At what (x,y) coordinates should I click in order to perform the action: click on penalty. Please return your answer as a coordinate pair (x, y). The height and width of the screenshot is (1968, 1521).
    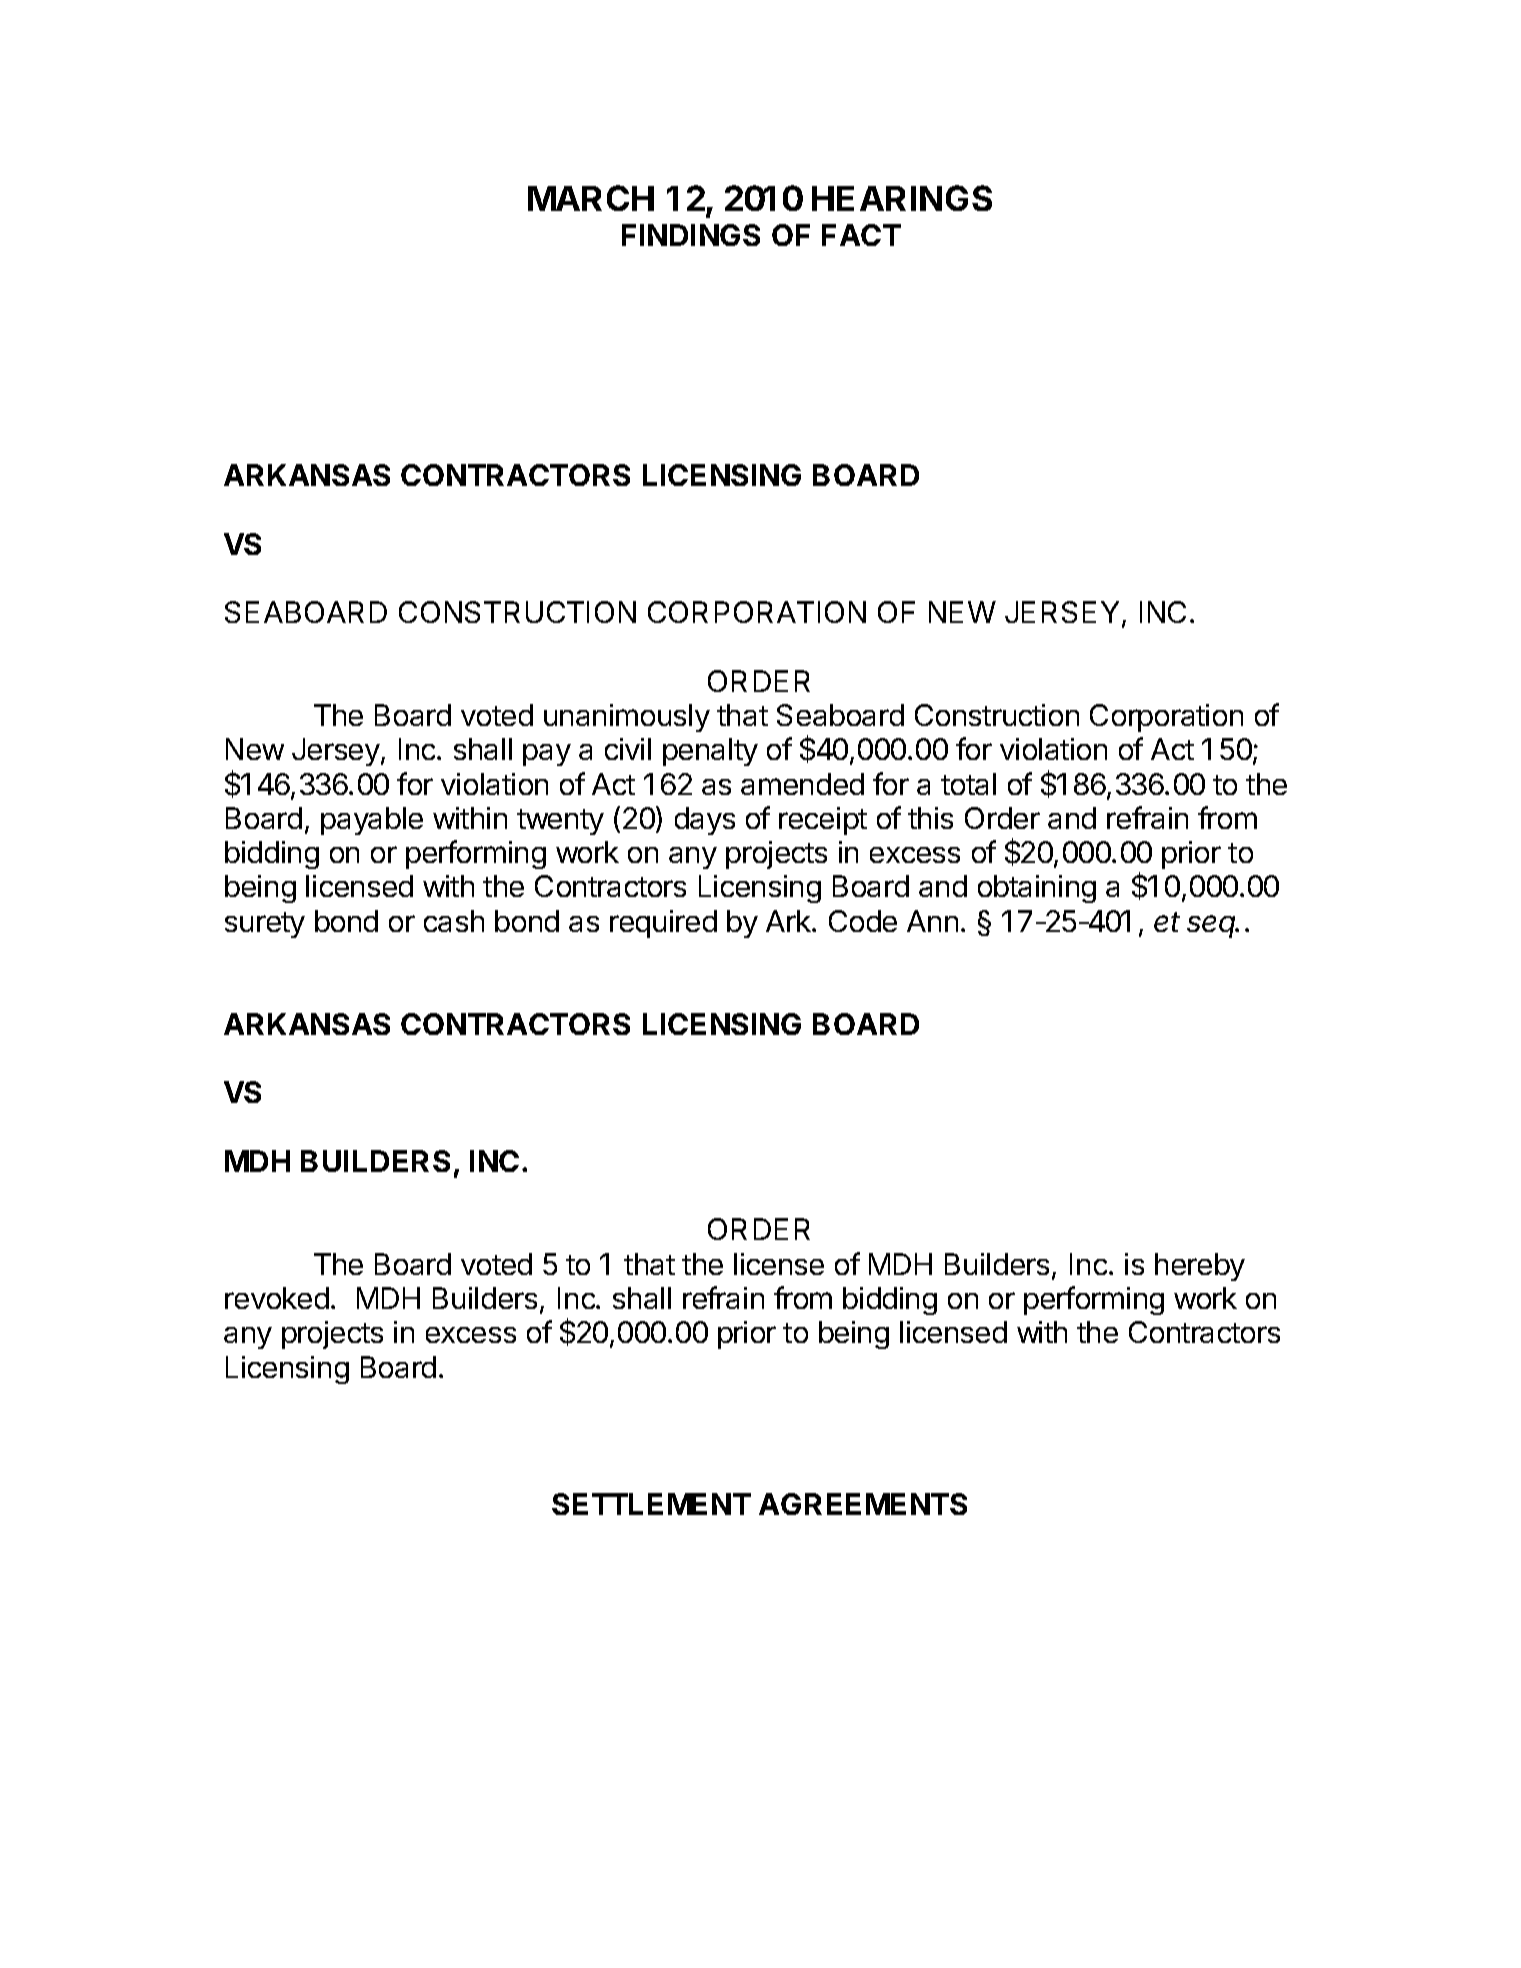
    Looking at the image, I should click on (710, 752).
